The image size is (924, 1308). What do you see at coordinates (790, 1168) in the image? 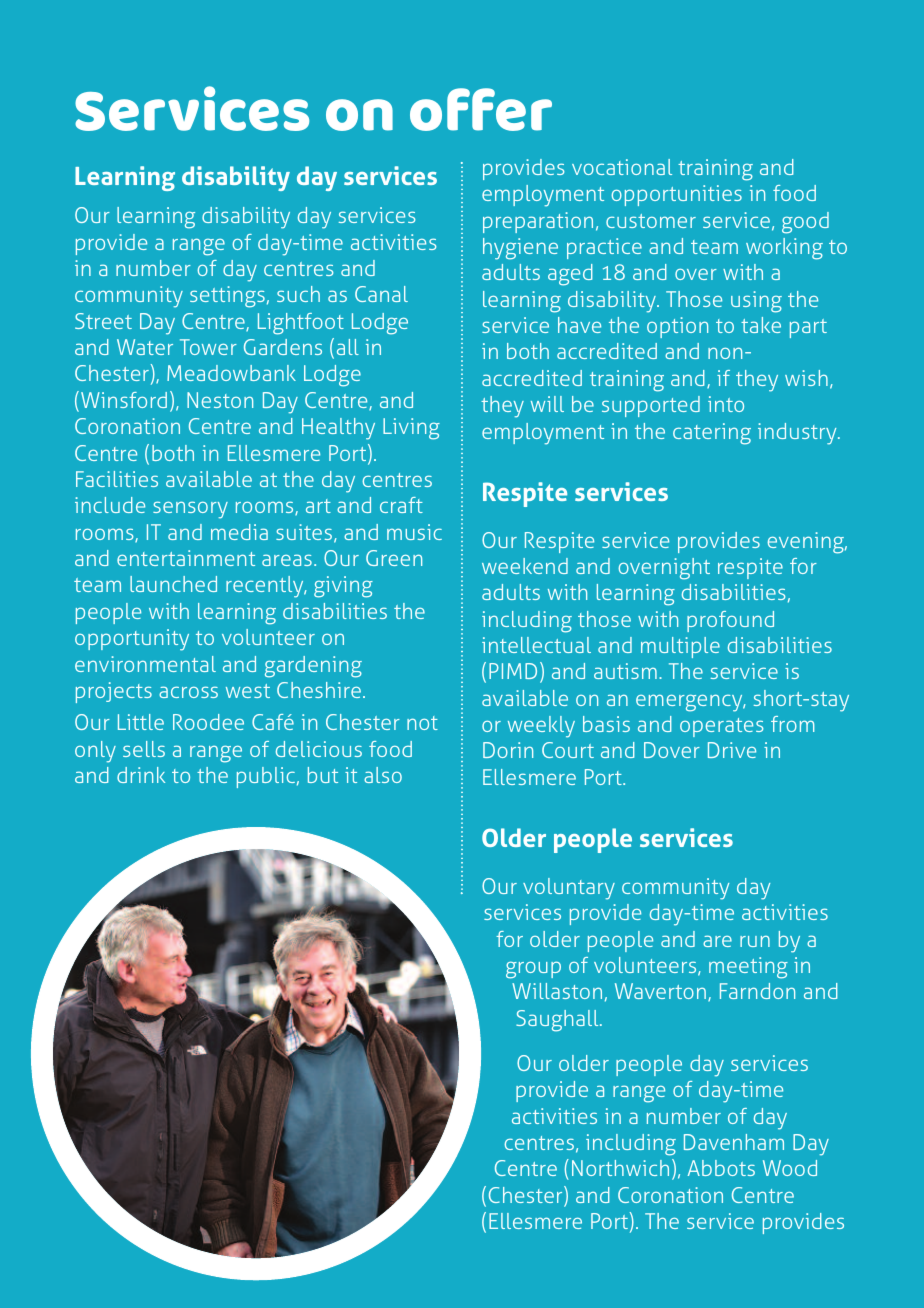
I see `Wood` at bounding box center [790, 1168].
